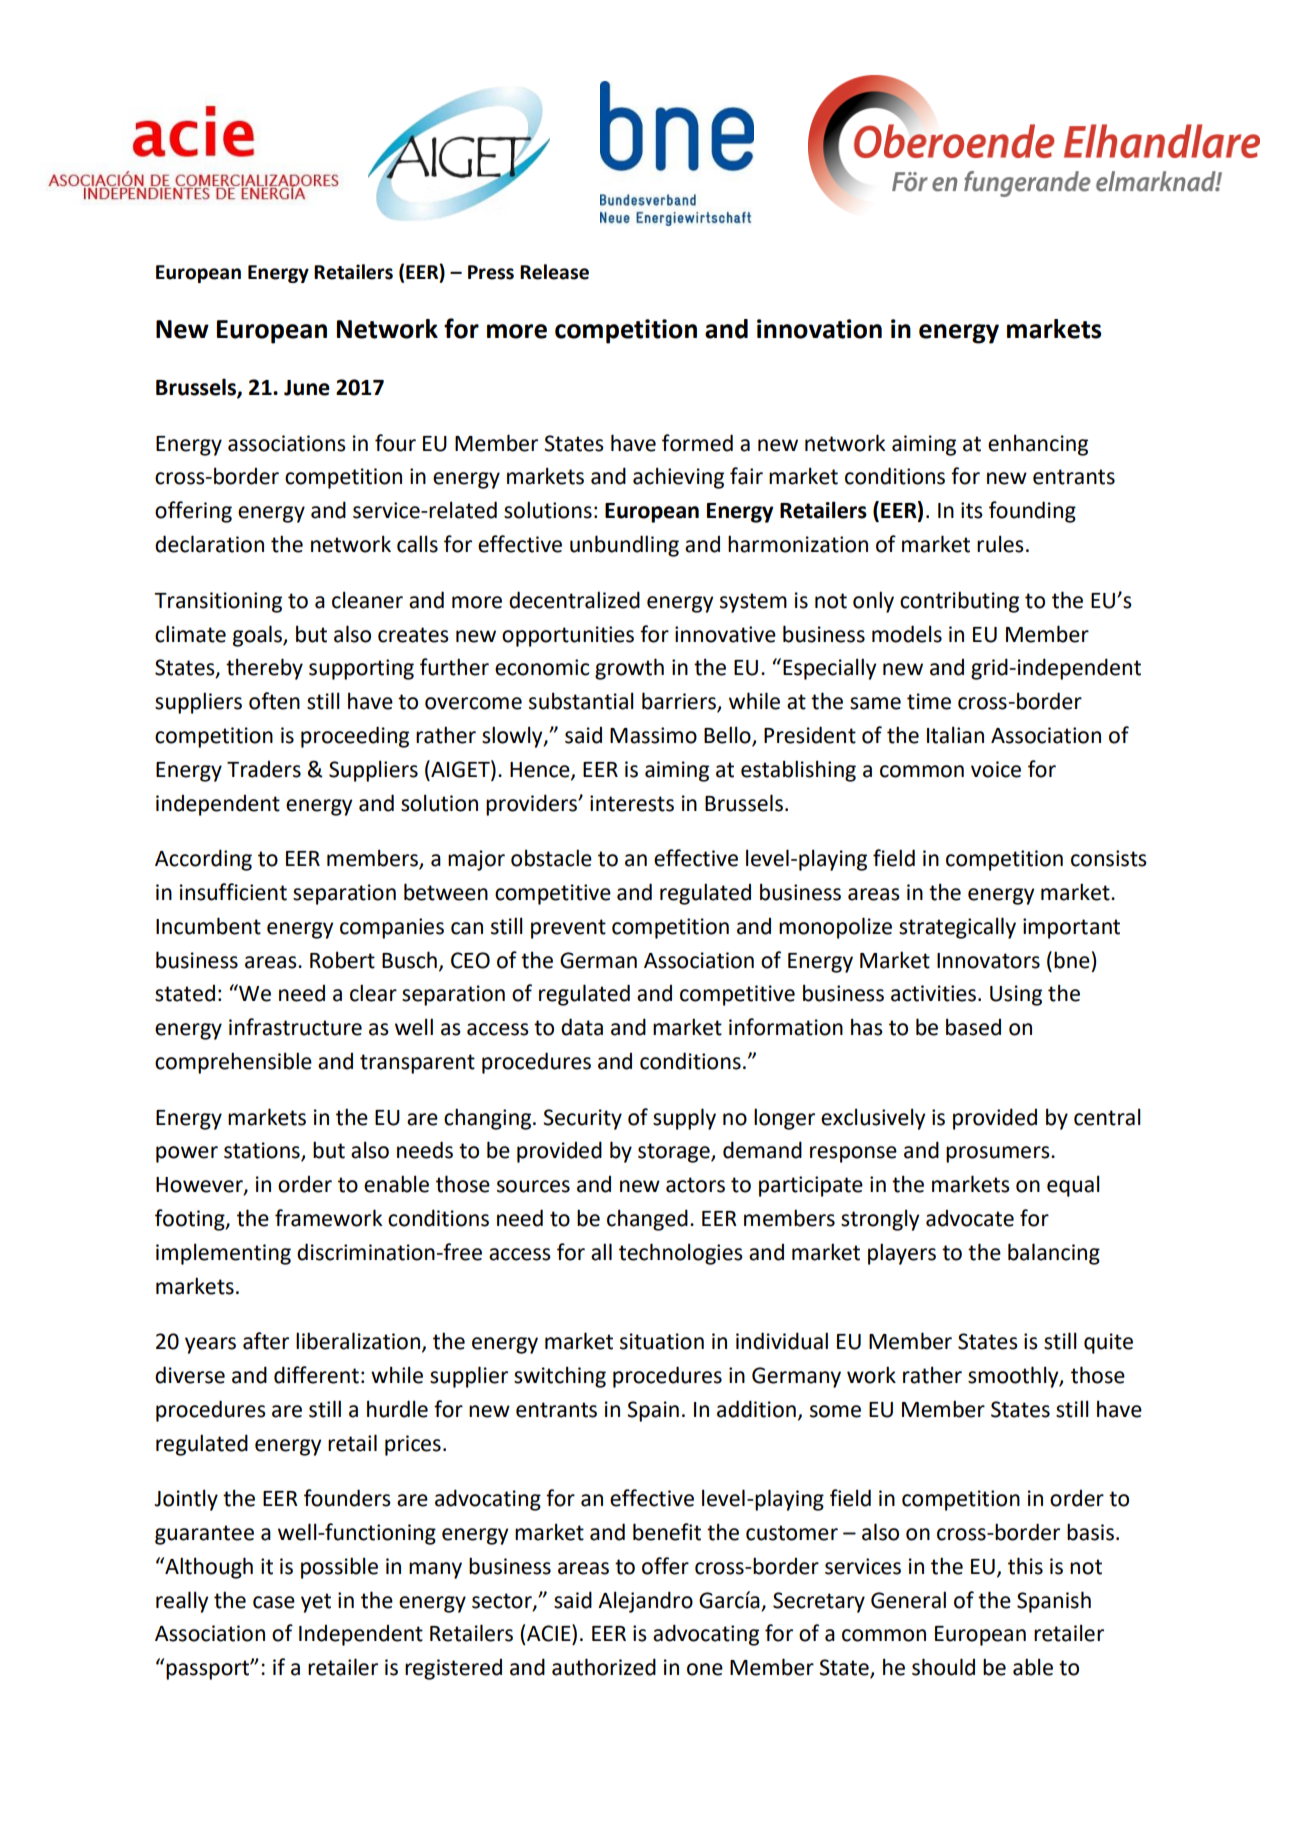 This screenshot has width=1302, height=1842. Describe the element at coordinates (274, 1602) in the screenshot. I see `case` at that location.
